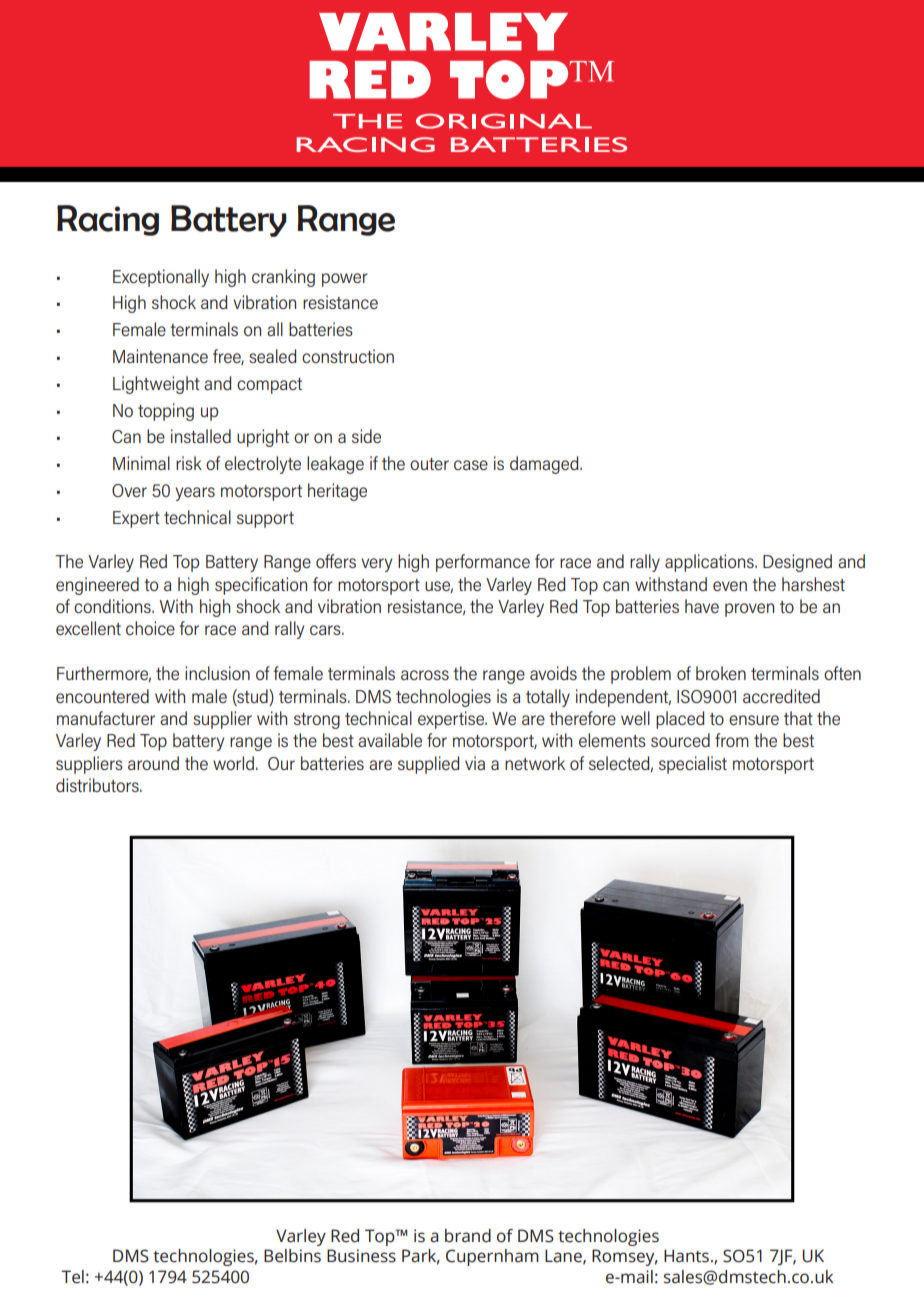  What do you see at coordinates (428, 765) in the screenshot?
I see `supplied` at bounding box center [428, 765].
